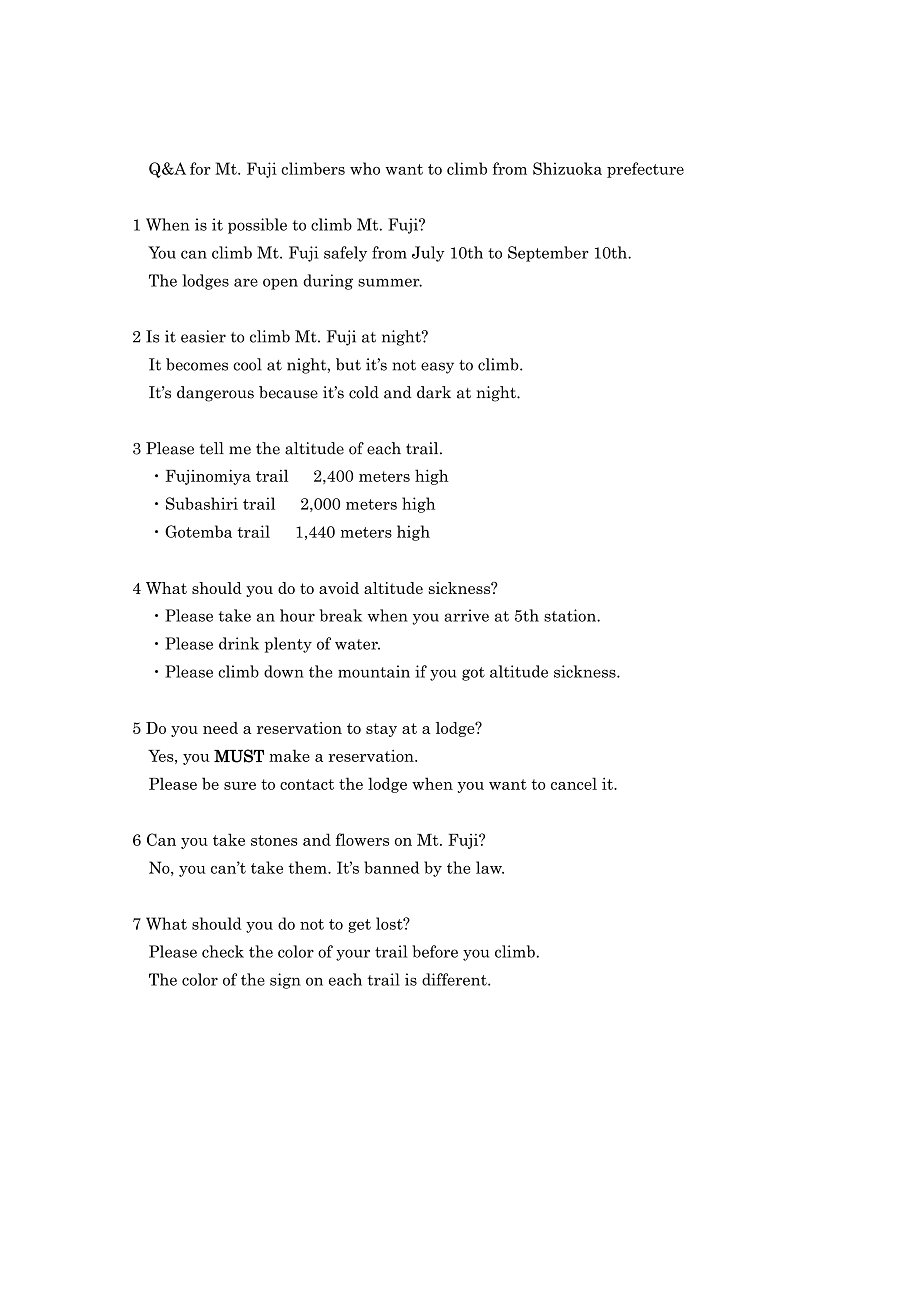  Describe the element at coordinates (365, 168) in the document. I see `who` at that location.
